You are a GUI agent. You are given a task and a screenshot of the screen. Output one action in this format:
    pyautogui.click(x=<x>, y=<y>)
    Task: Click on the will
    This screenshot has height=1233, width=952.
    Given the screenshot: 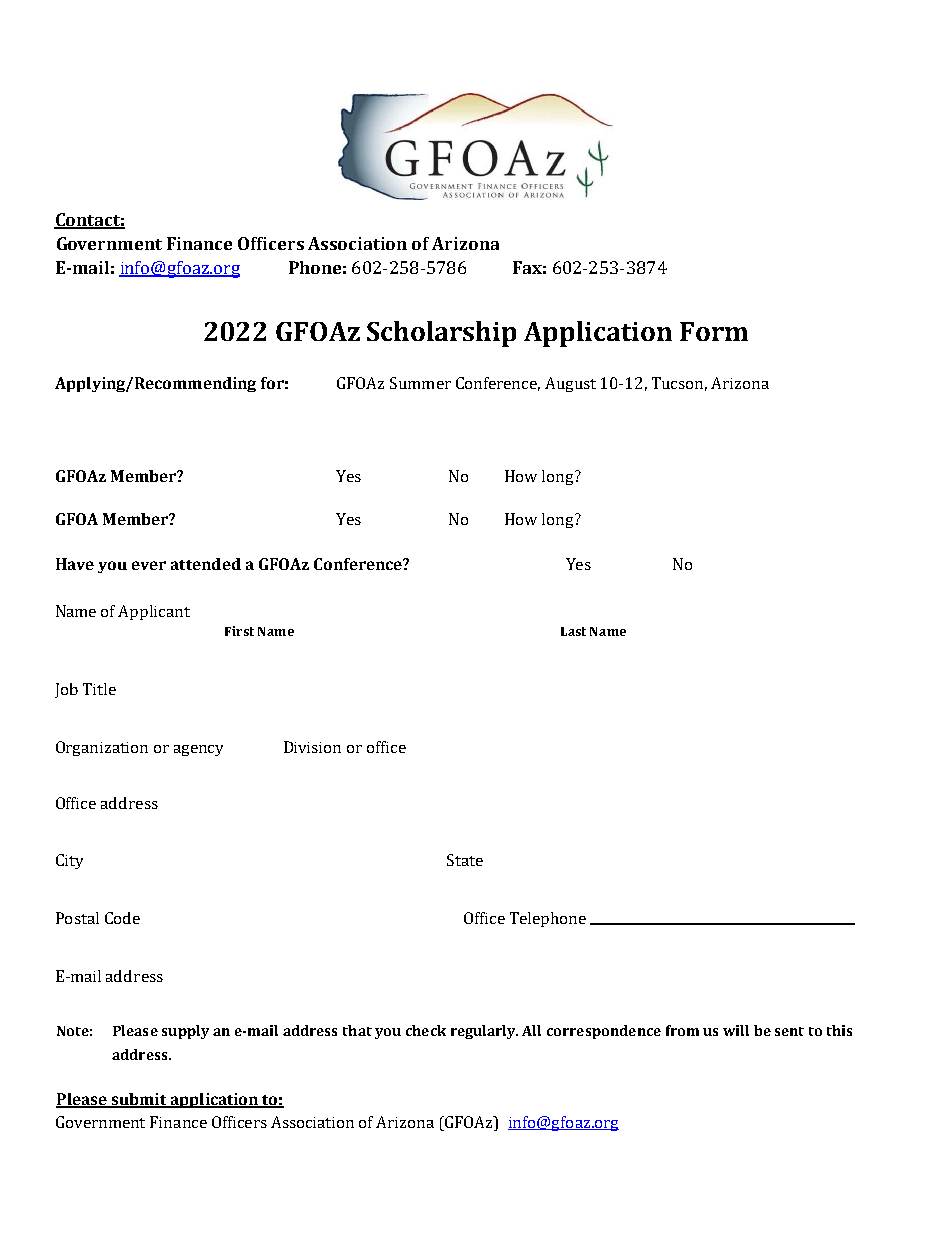 What is the action you would take?
    pyautogui.click(x=736, y=1030)
